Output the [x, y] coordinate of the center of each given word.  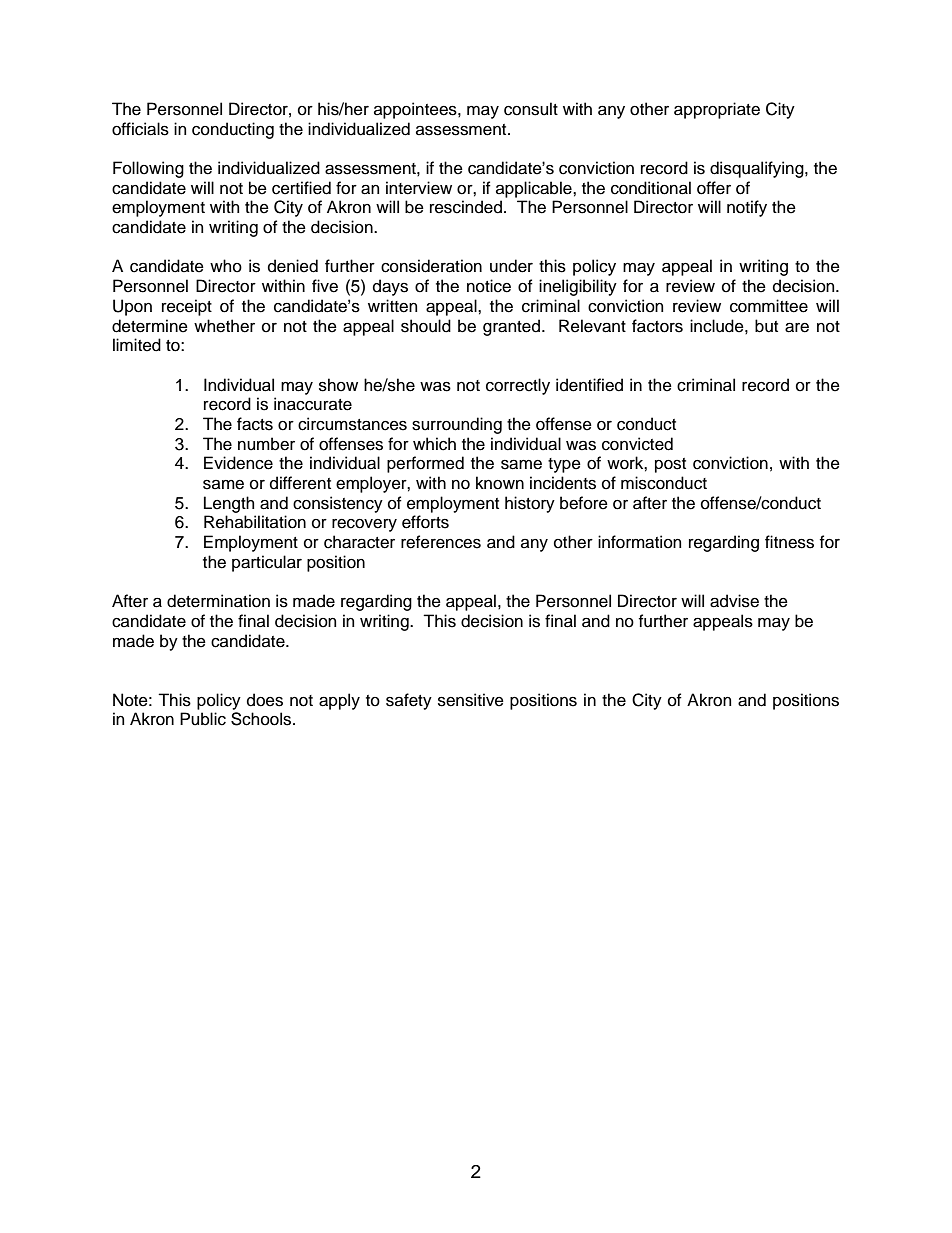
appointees [416, 110]
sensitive [471, 700]
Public [203, 719]
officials [140, 129]
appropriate [717, 110]
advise [734, 601]
